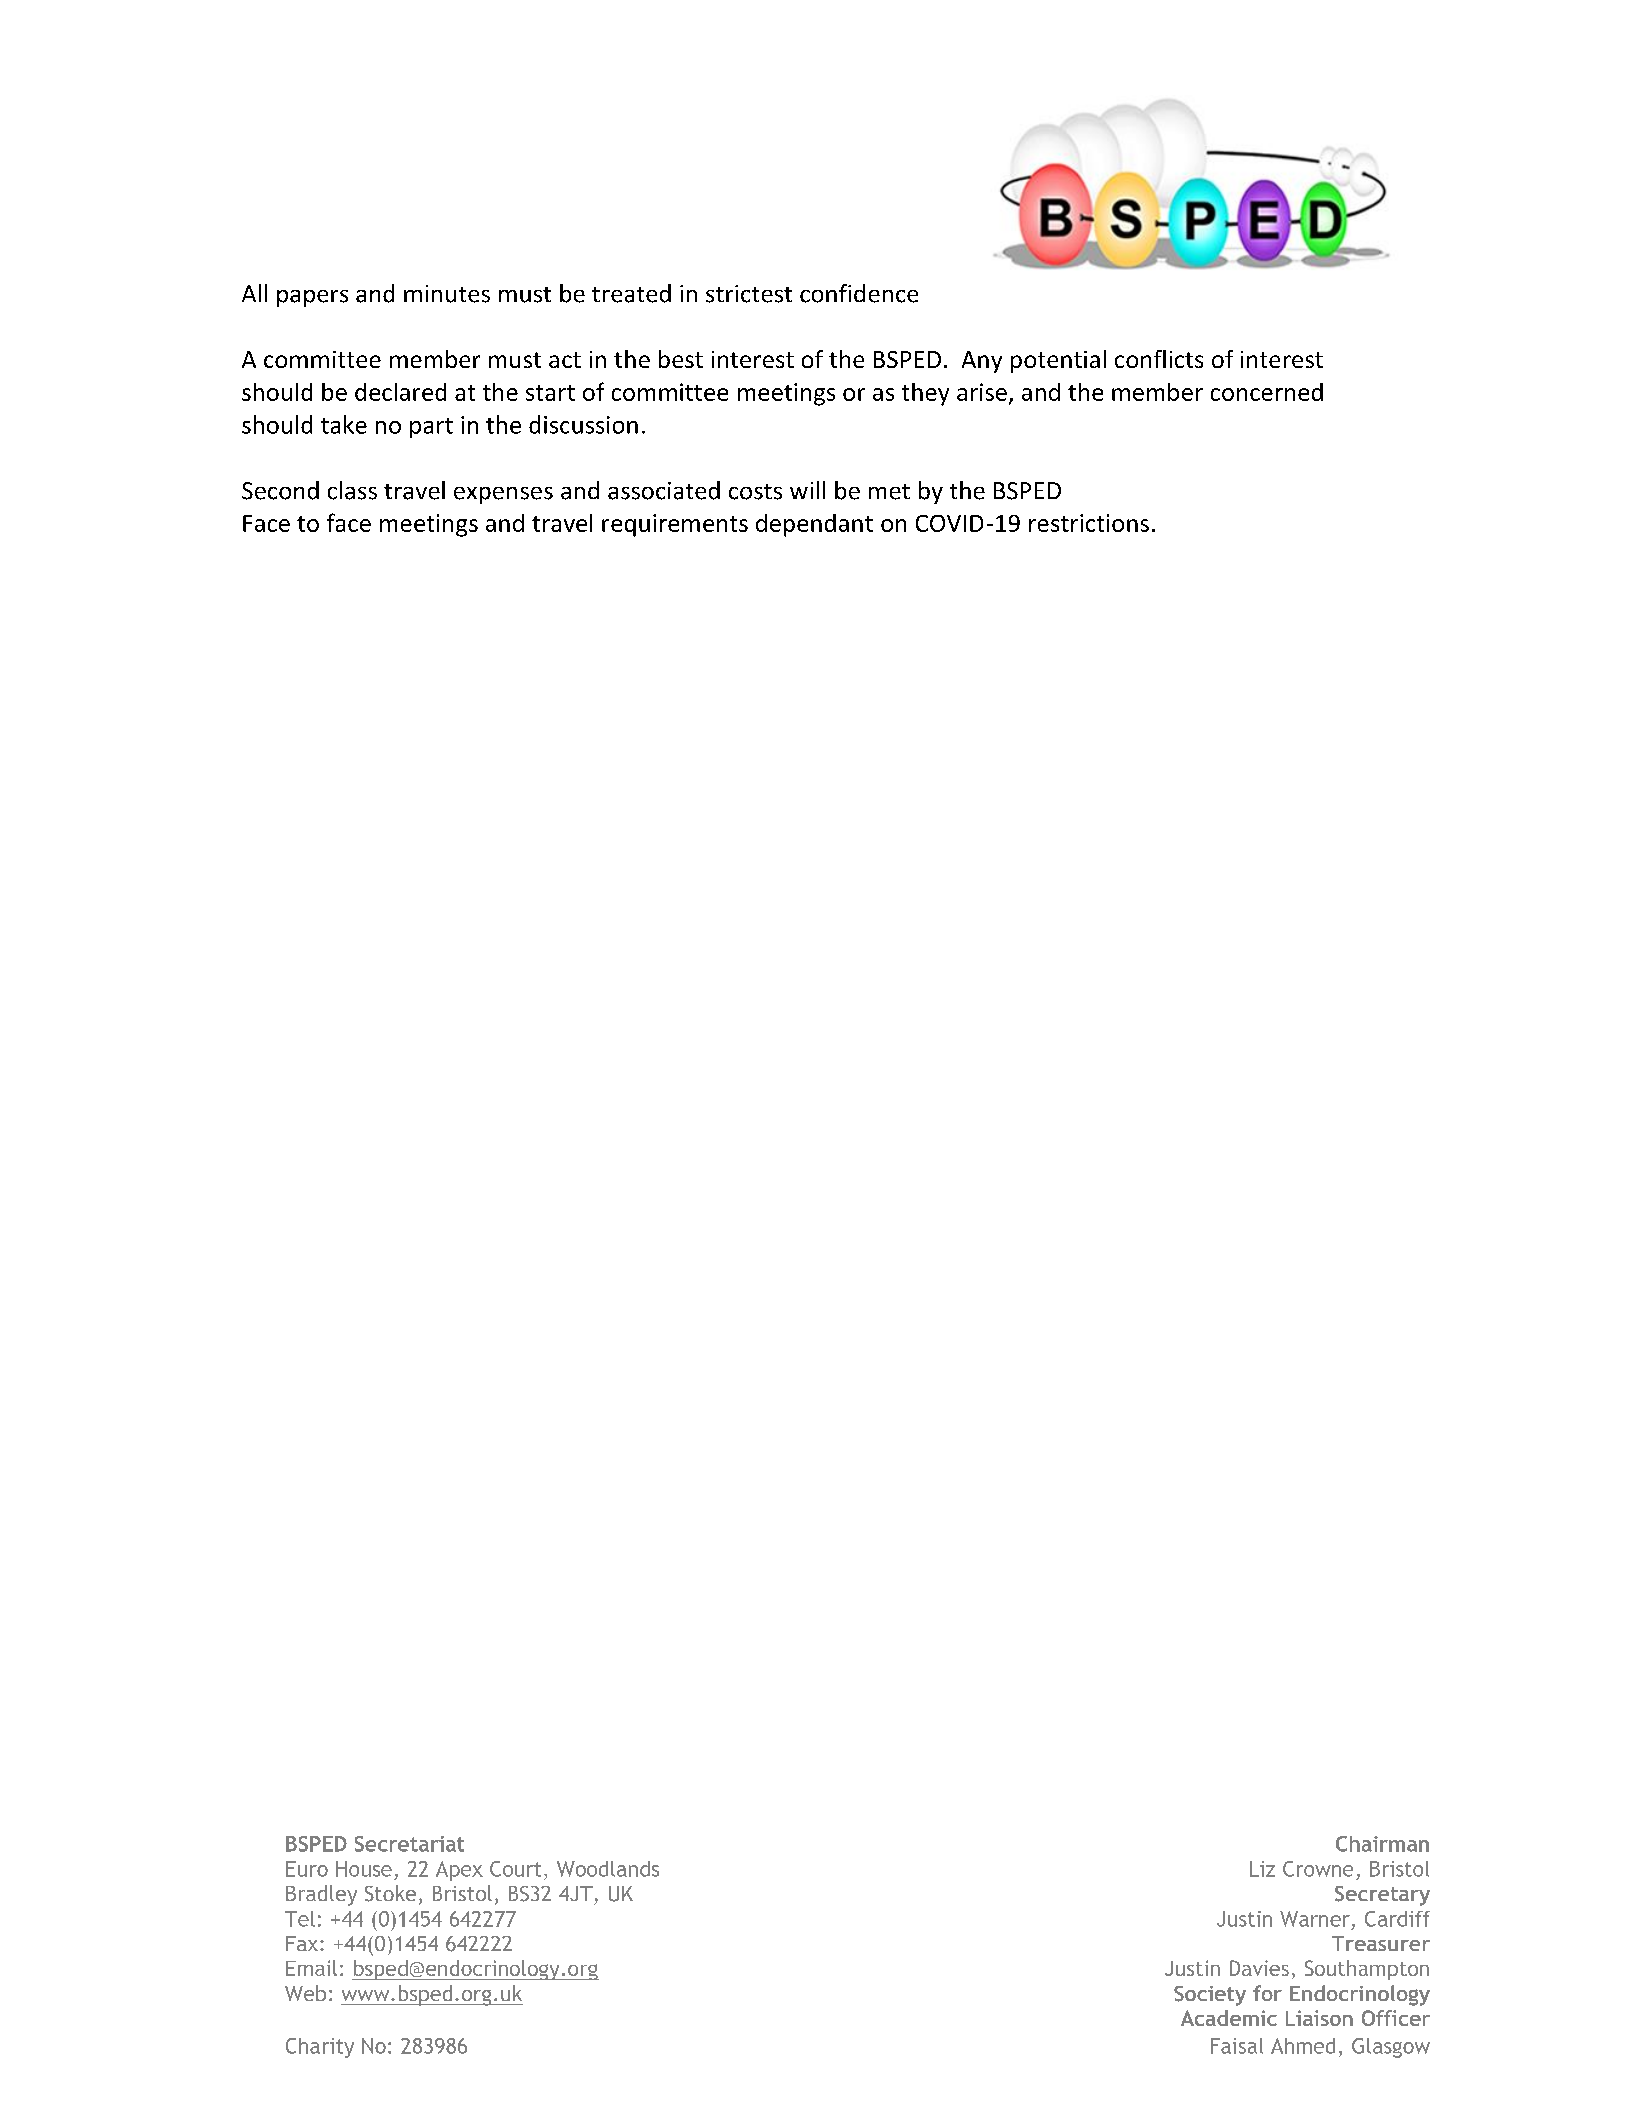 This screenshot has width=1643, height=2127. Describe the element at coordinates (1262, 1869) in the screenshot. I see `Liz` at that location.
